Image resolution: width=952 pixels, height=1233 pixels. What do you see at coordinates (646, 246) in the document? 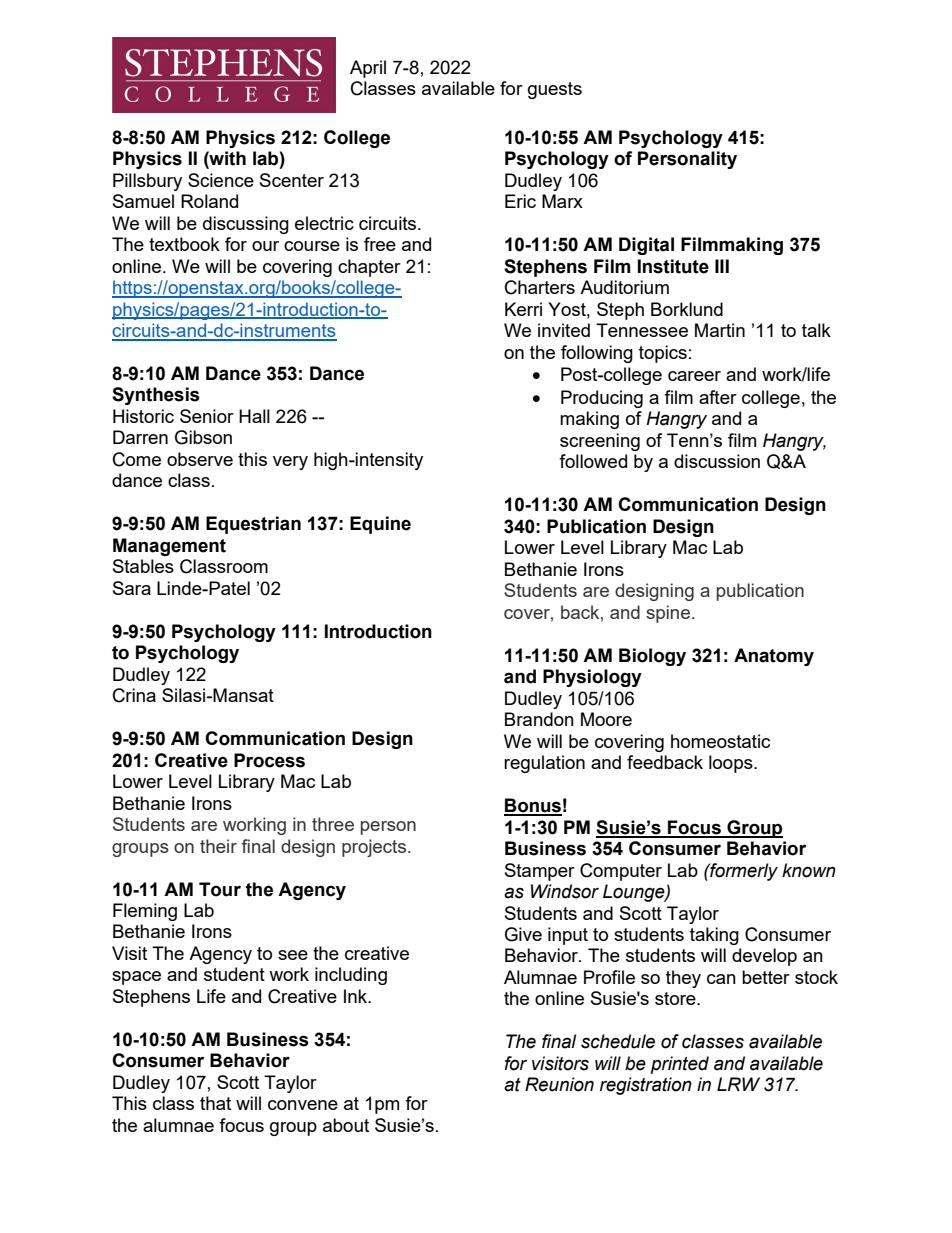
I see `Digital` at bounding box center [646, 246].
